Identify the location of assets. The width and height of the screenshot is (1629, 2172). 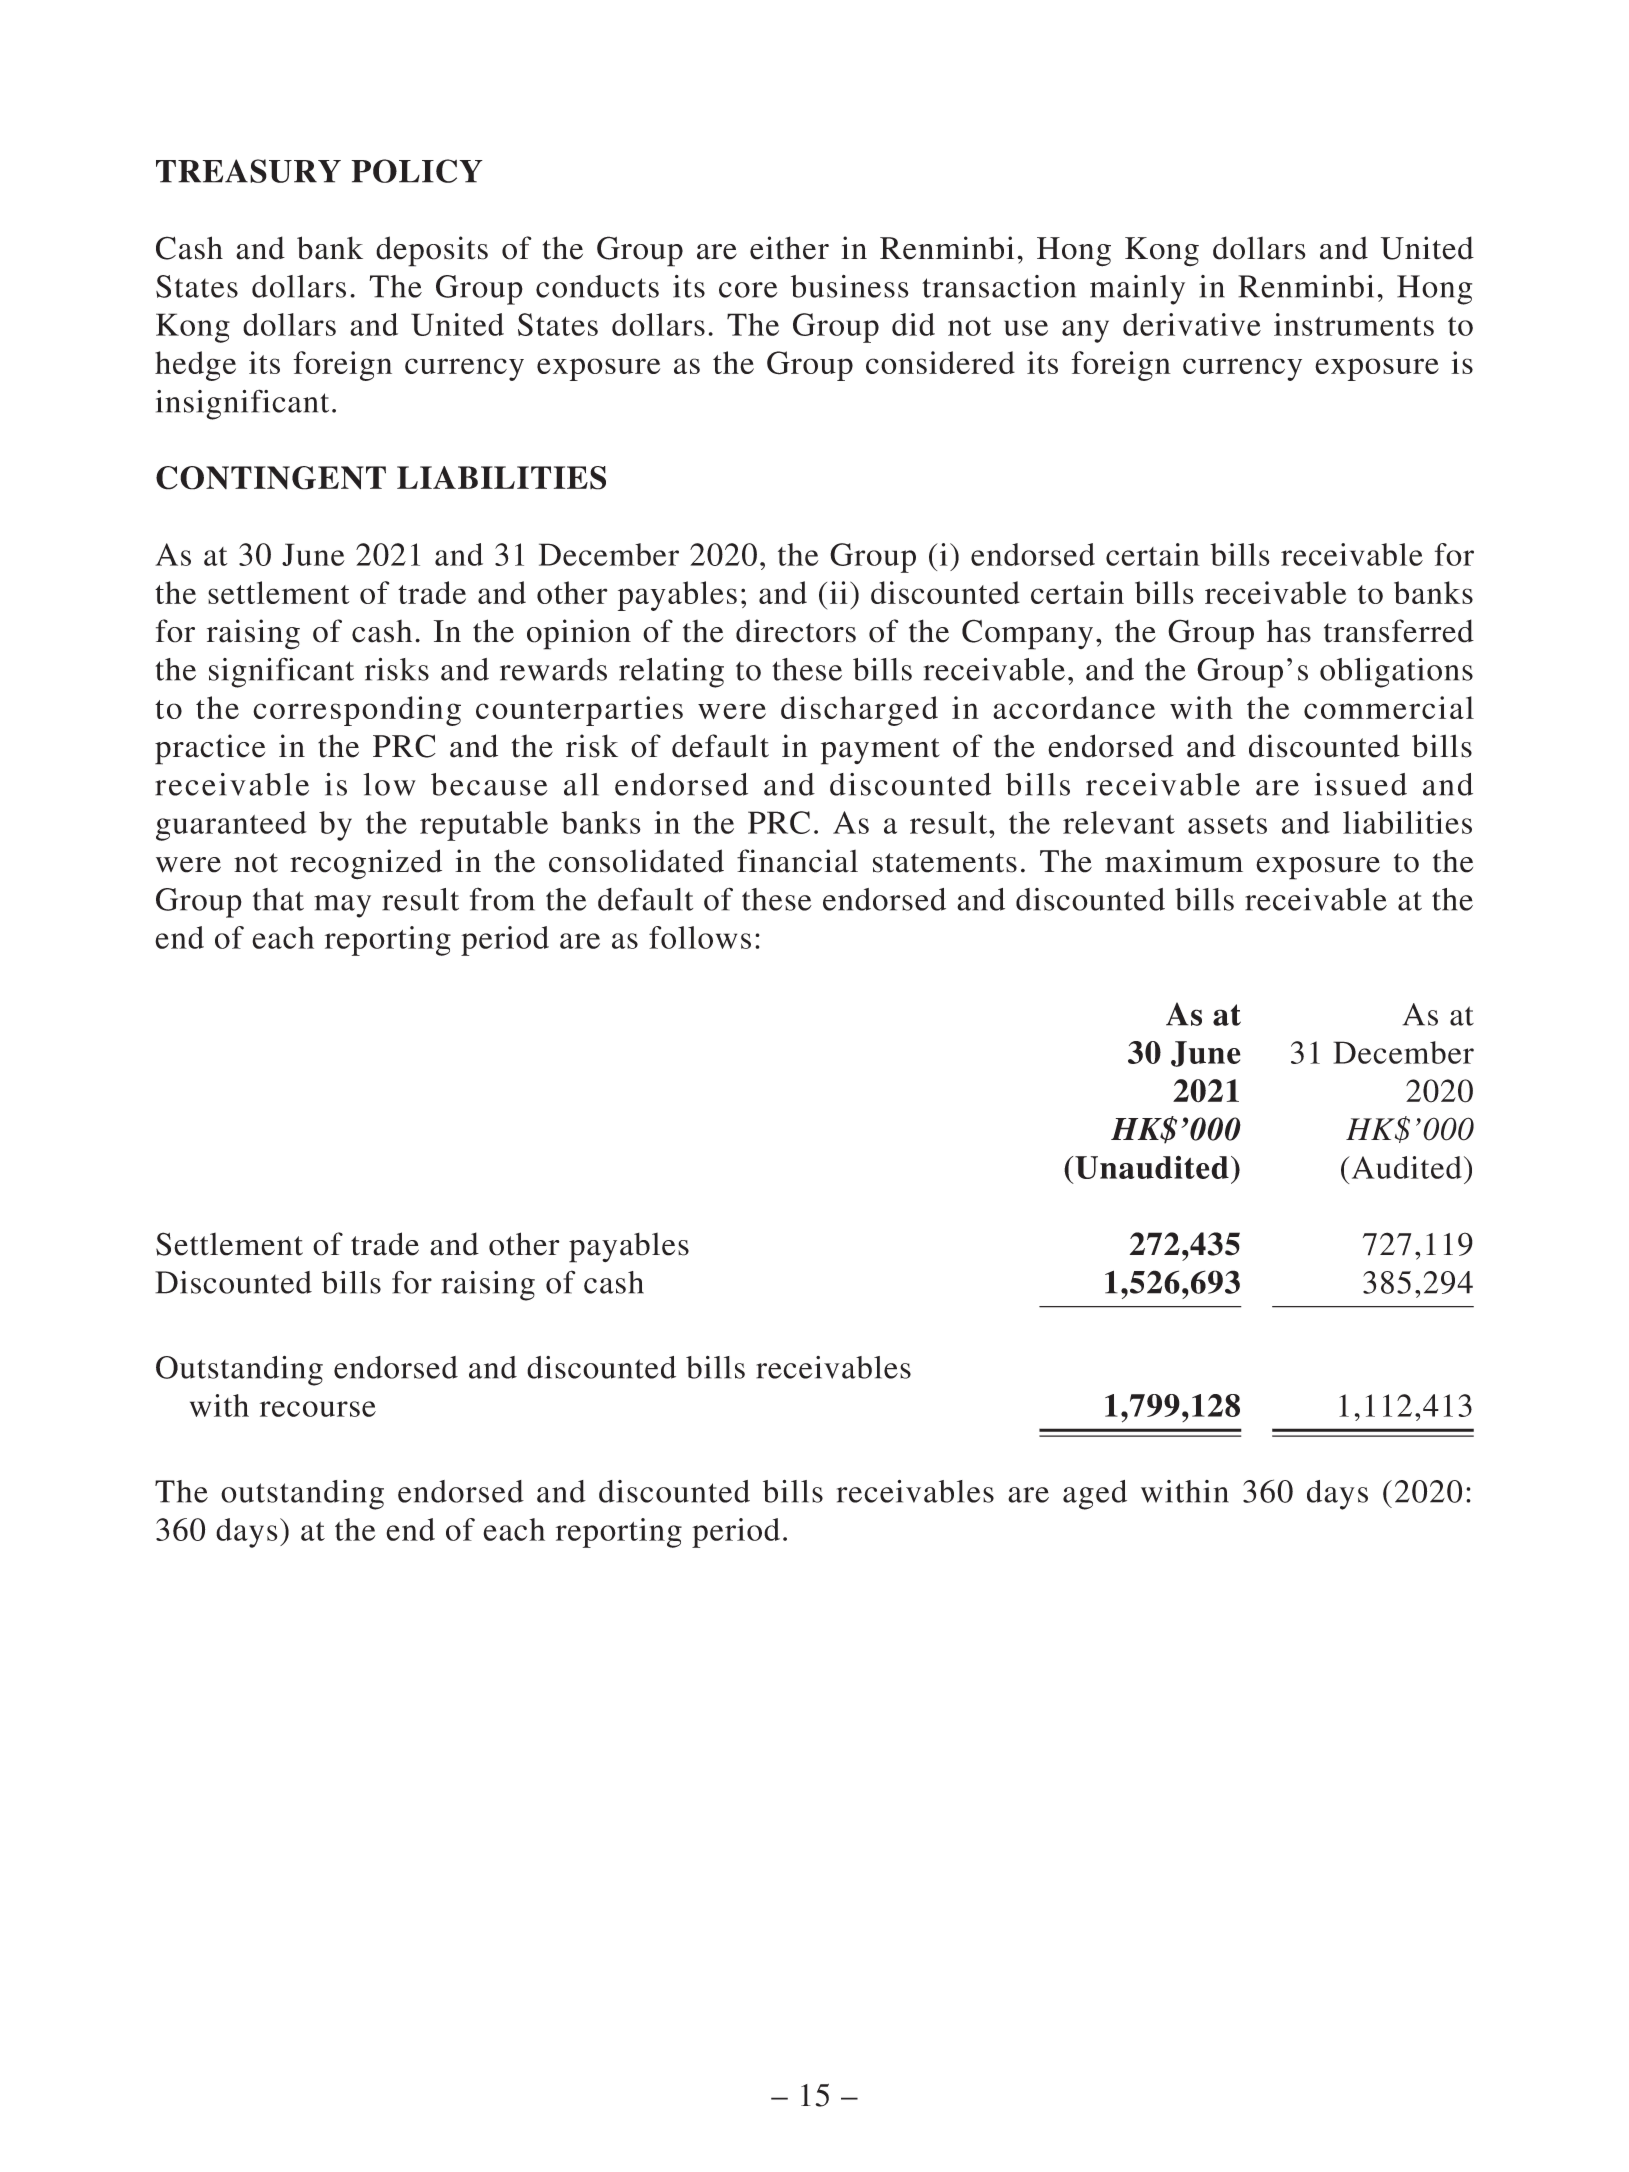
(1227, 824).
